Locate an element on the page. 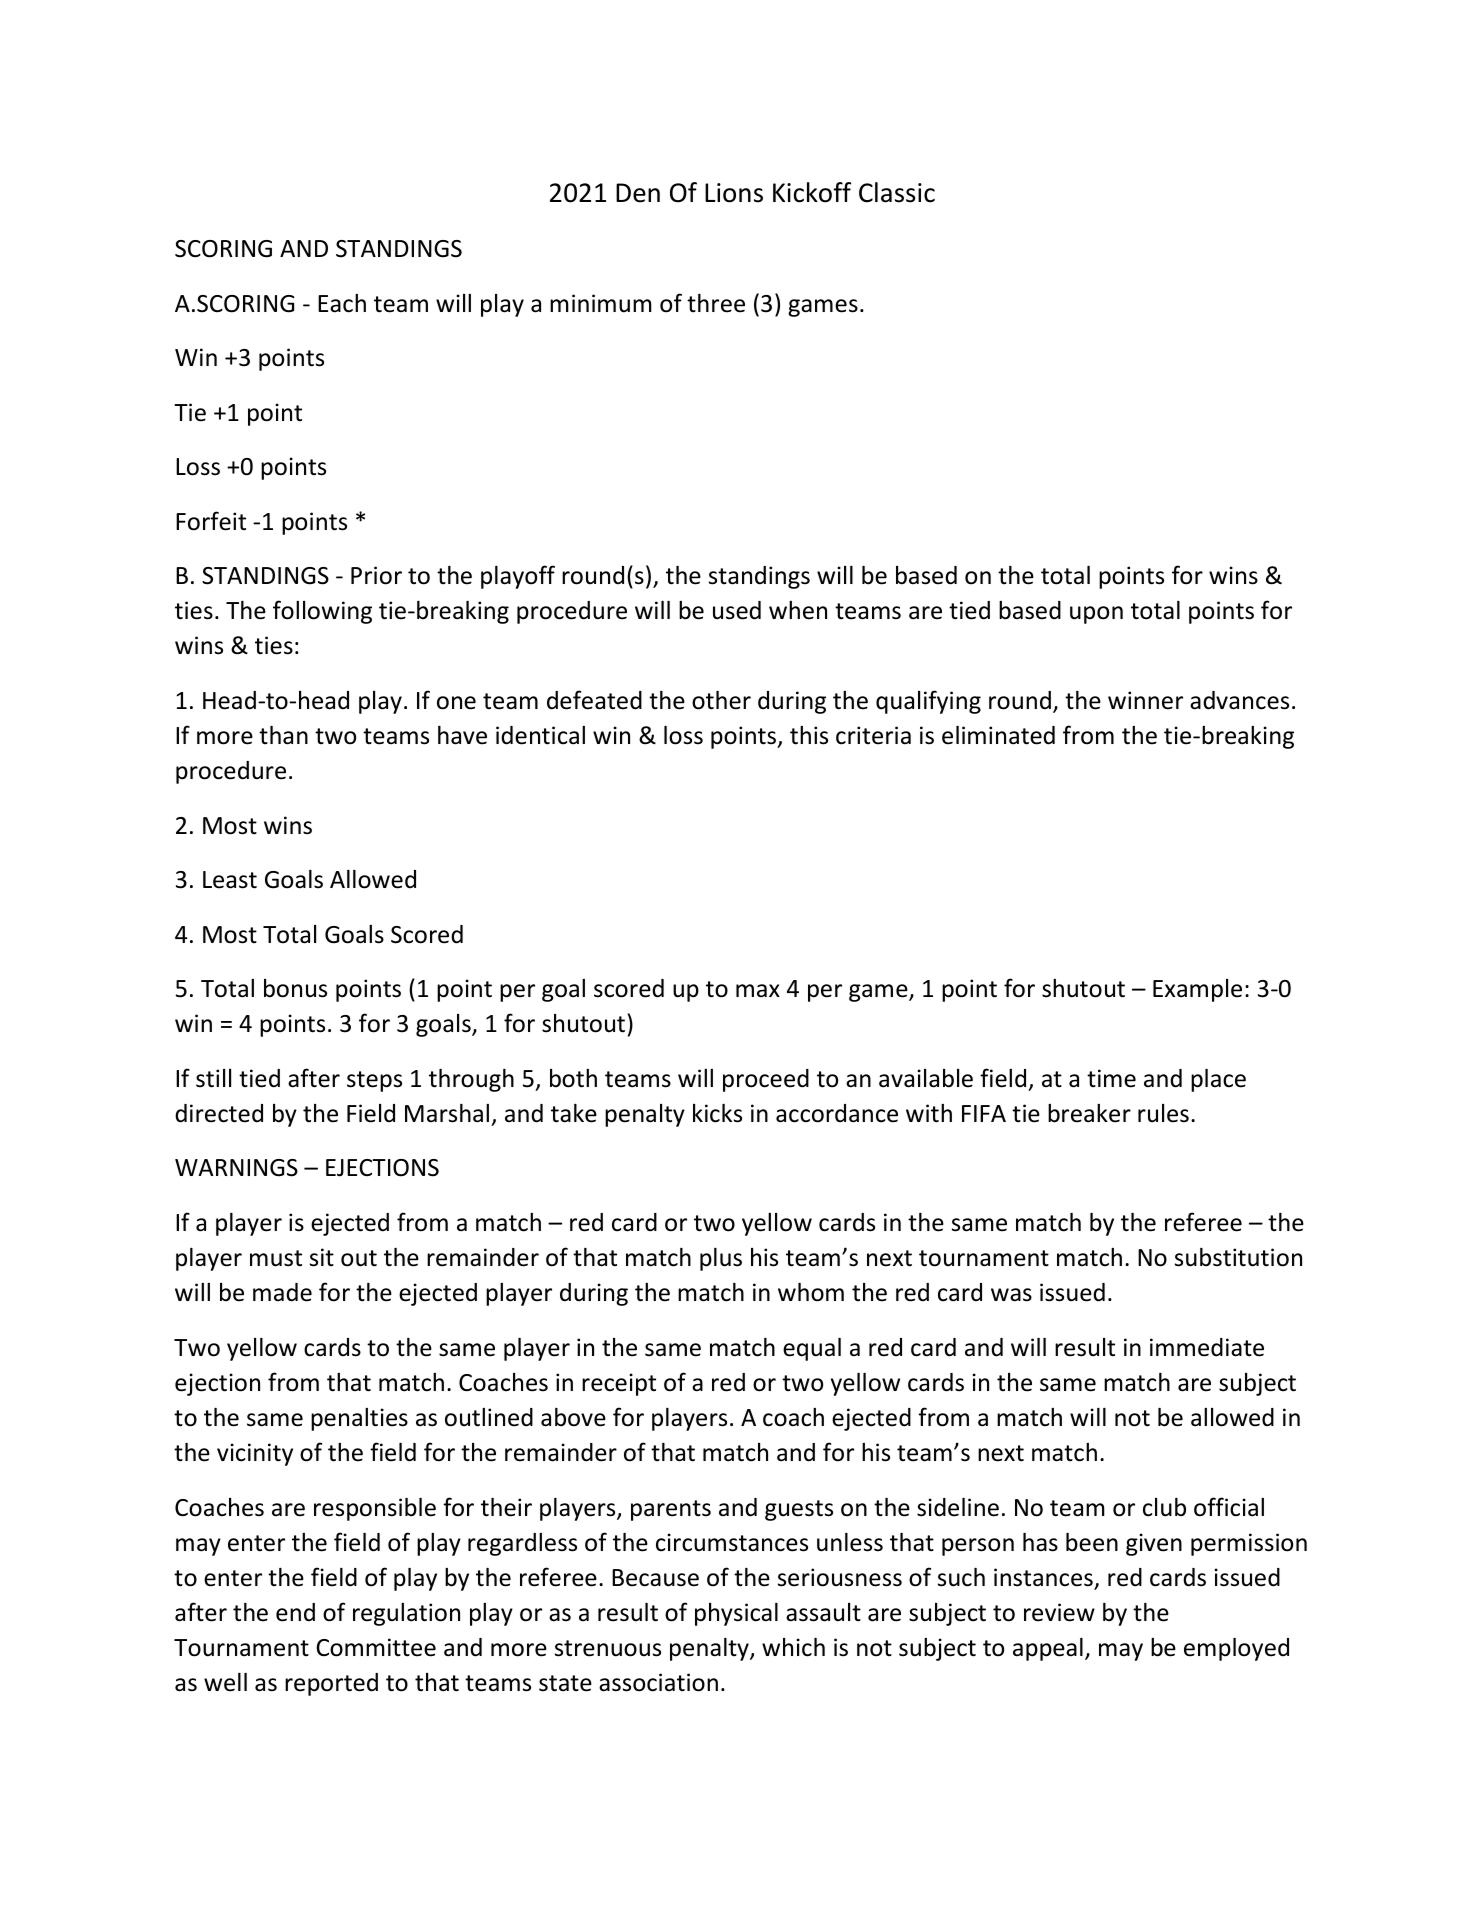 The width and height of the document is (1484, 1920). Each is located at coordinates (342, 303).
